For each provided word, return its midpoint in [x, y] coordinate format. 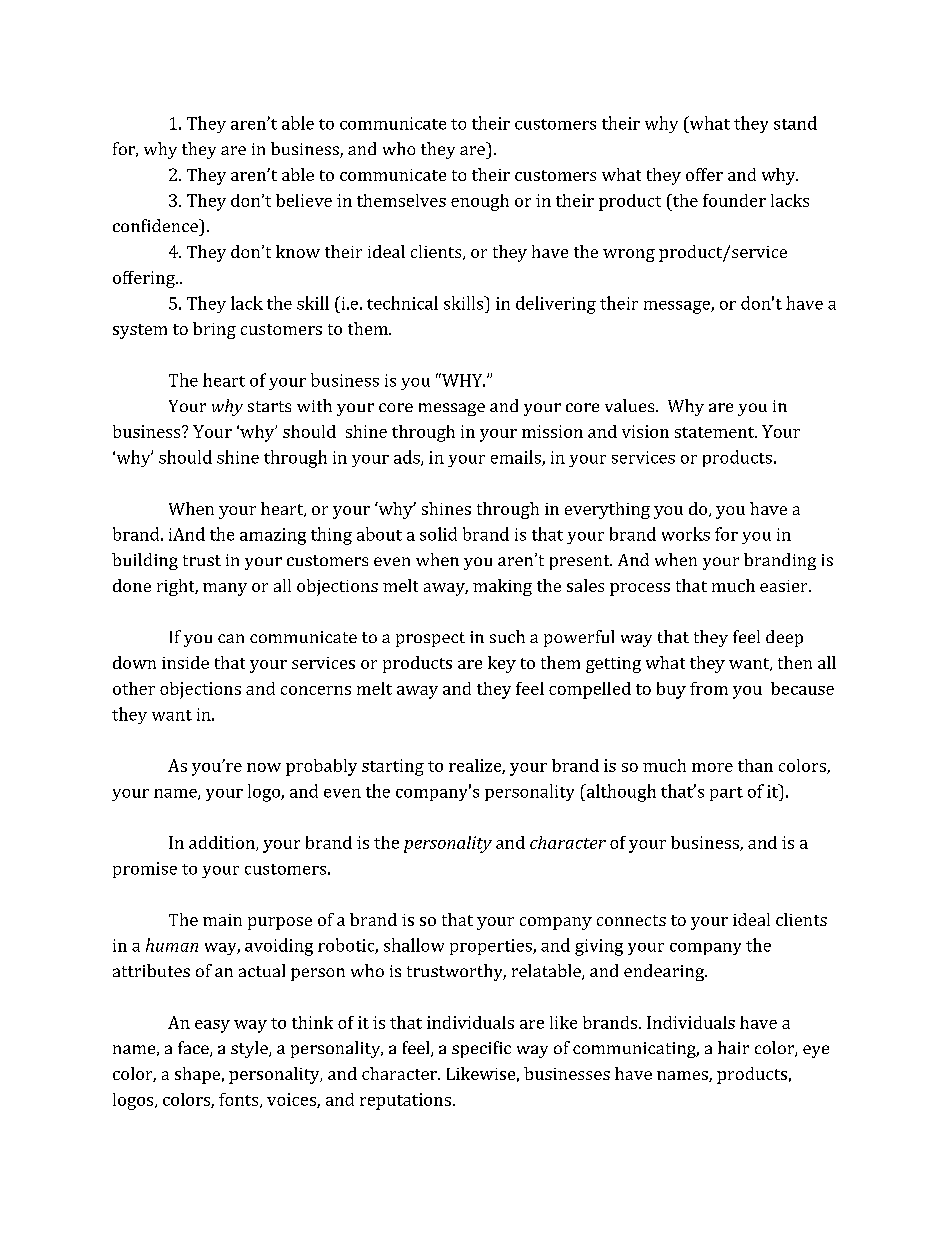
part [726, 794]
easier [783, 586]
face [194, 1049]
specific [481, 1049]
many [225, 589]
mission [552, 431]
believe [304, 200]
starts [269, 406]
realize [476, 766]
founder [734, 200]
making [502, 587]
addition [223, 843]
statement [715, 432]
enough [480, 202]
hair [733, 1047]
